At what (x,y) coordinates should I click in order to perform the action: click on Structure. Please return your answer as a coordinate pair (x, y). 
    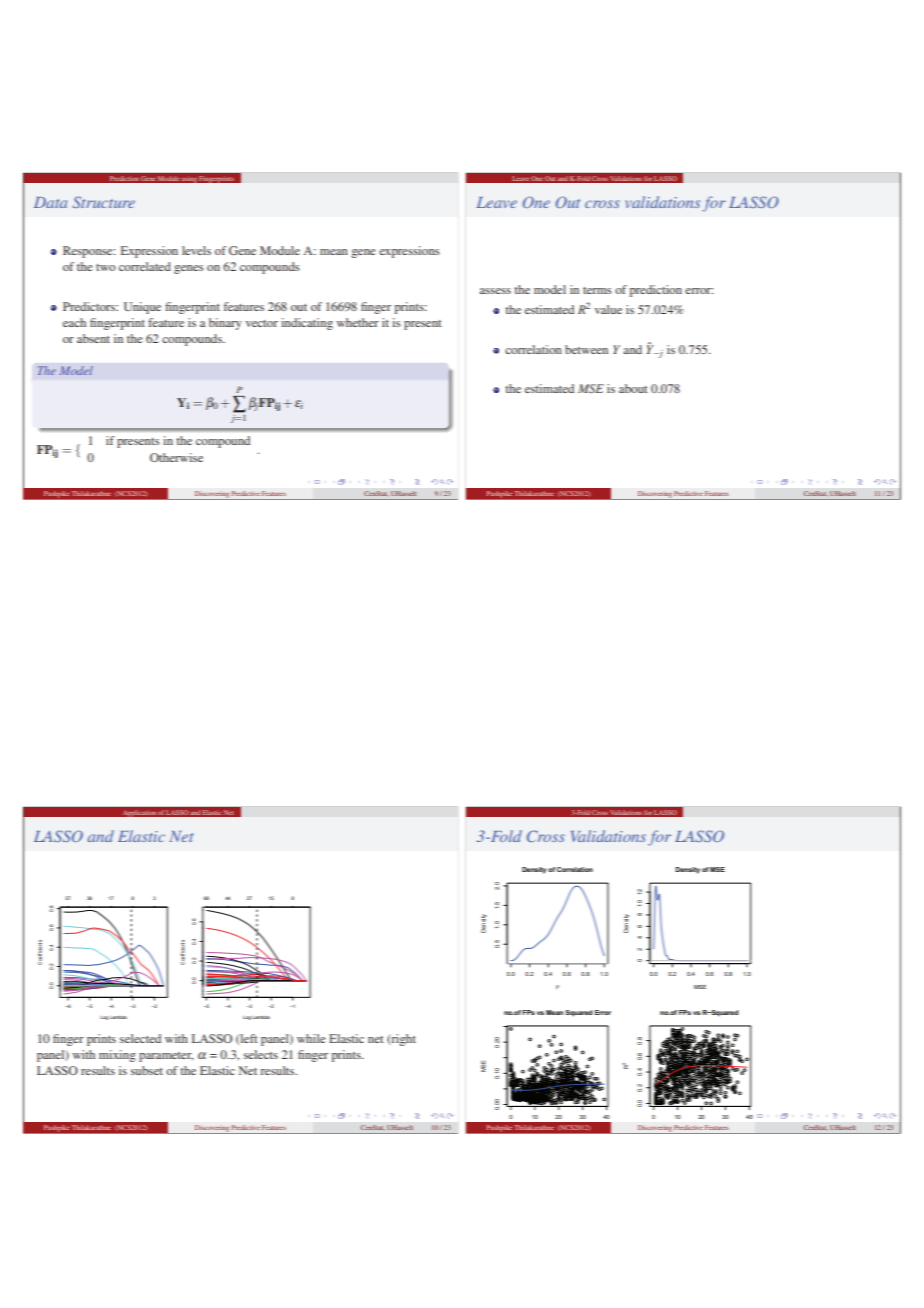
    Looking at the image, I should click on (104, 202).
